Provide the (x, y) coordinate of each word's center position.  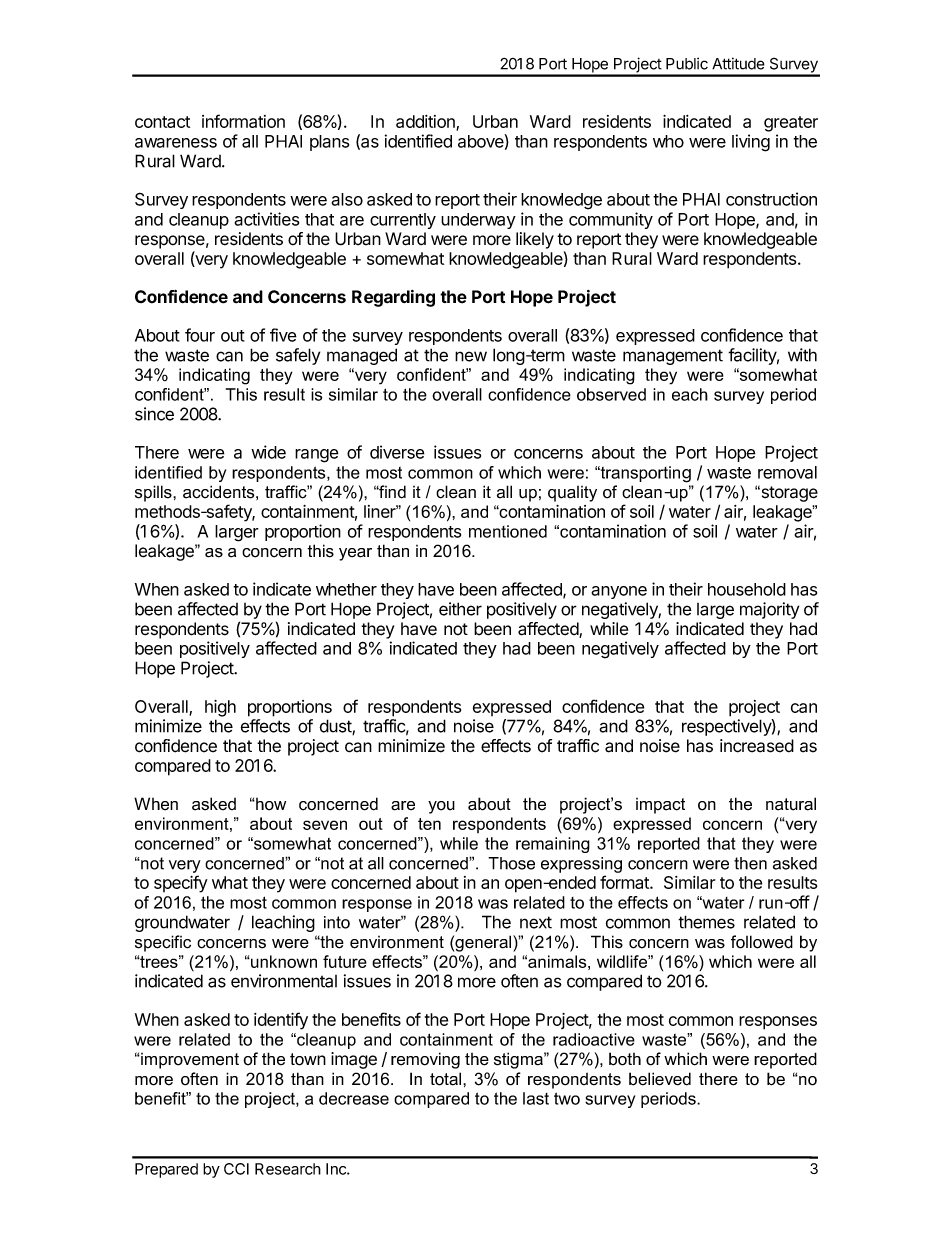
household (747, 589)
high (220, 708)
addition (426, 123)
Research (288, 1169)
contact (162, 122)
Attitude (738, 63)
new (471, 356)
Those (511, 863)
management (673, 357)
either (460, 609)
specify (181, 884)
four (200, 335)
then (750, 863)
